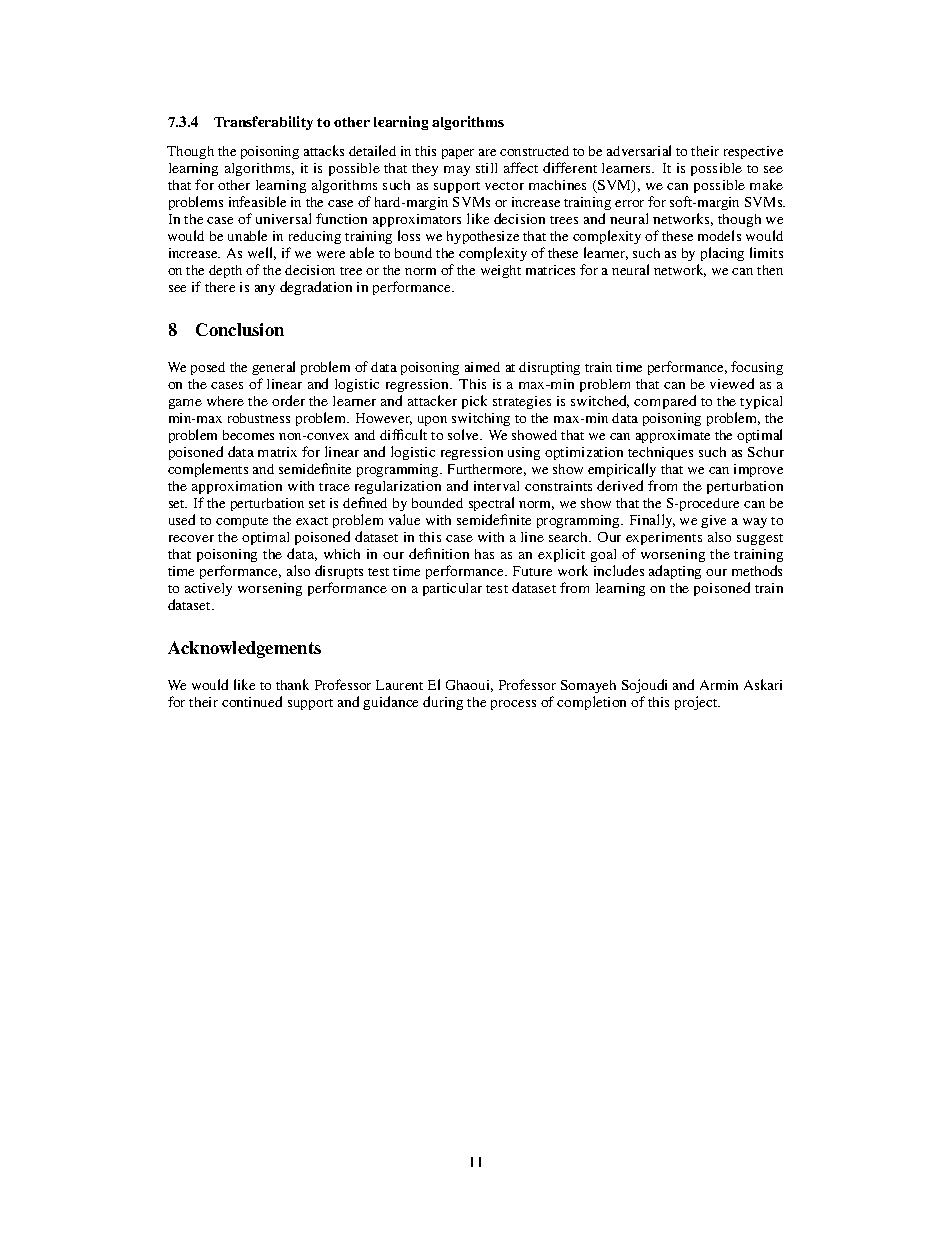  Describe the element at coordinates (242, 522) in the page. I see `compute` at that location.
